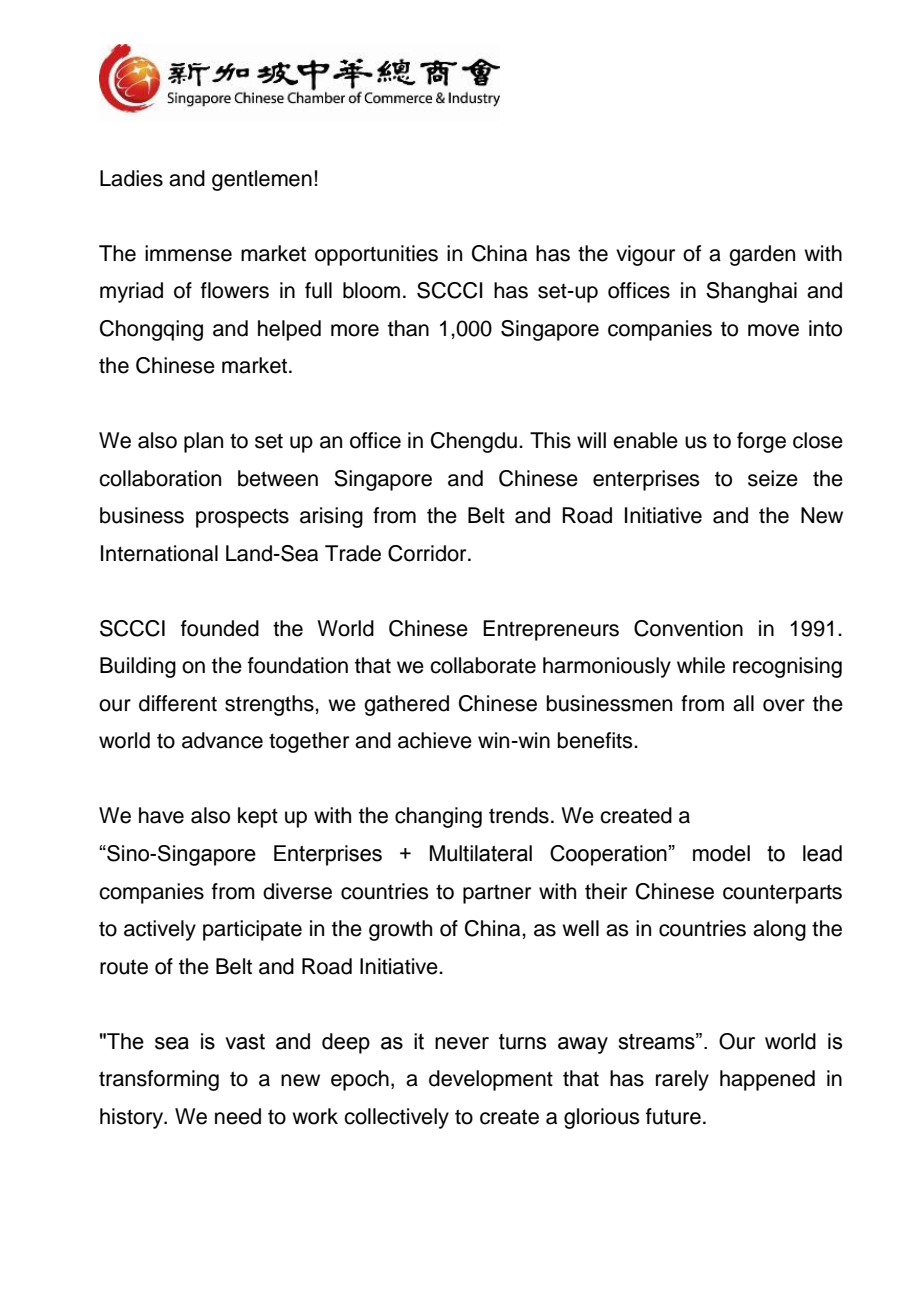 The width and height of the image is (924, 1308). I want to click on gentlemen, so click(262, 180).
